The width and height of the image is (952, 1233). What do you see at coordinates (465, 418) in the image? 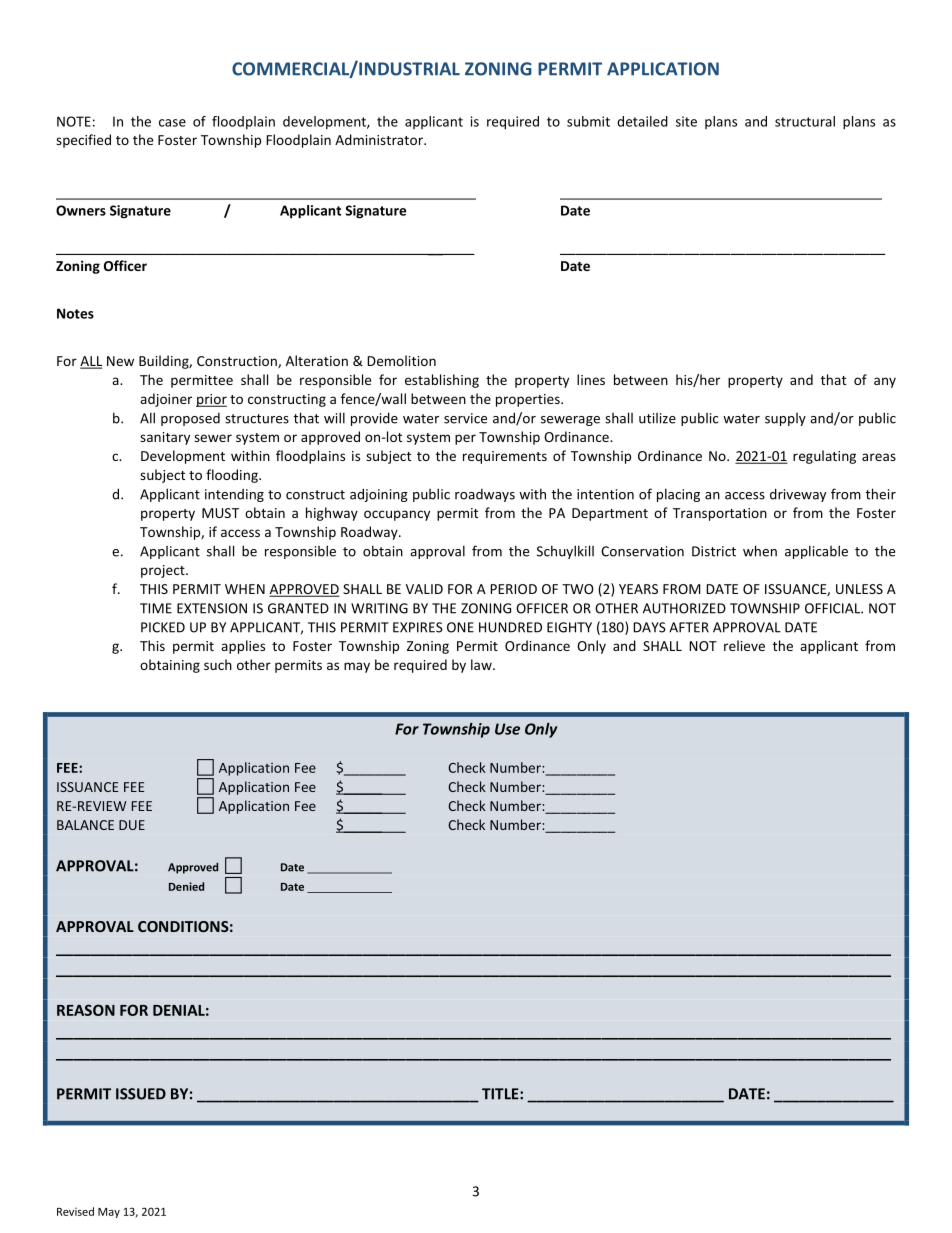
I see `service` at bounding box center [465, 418].
